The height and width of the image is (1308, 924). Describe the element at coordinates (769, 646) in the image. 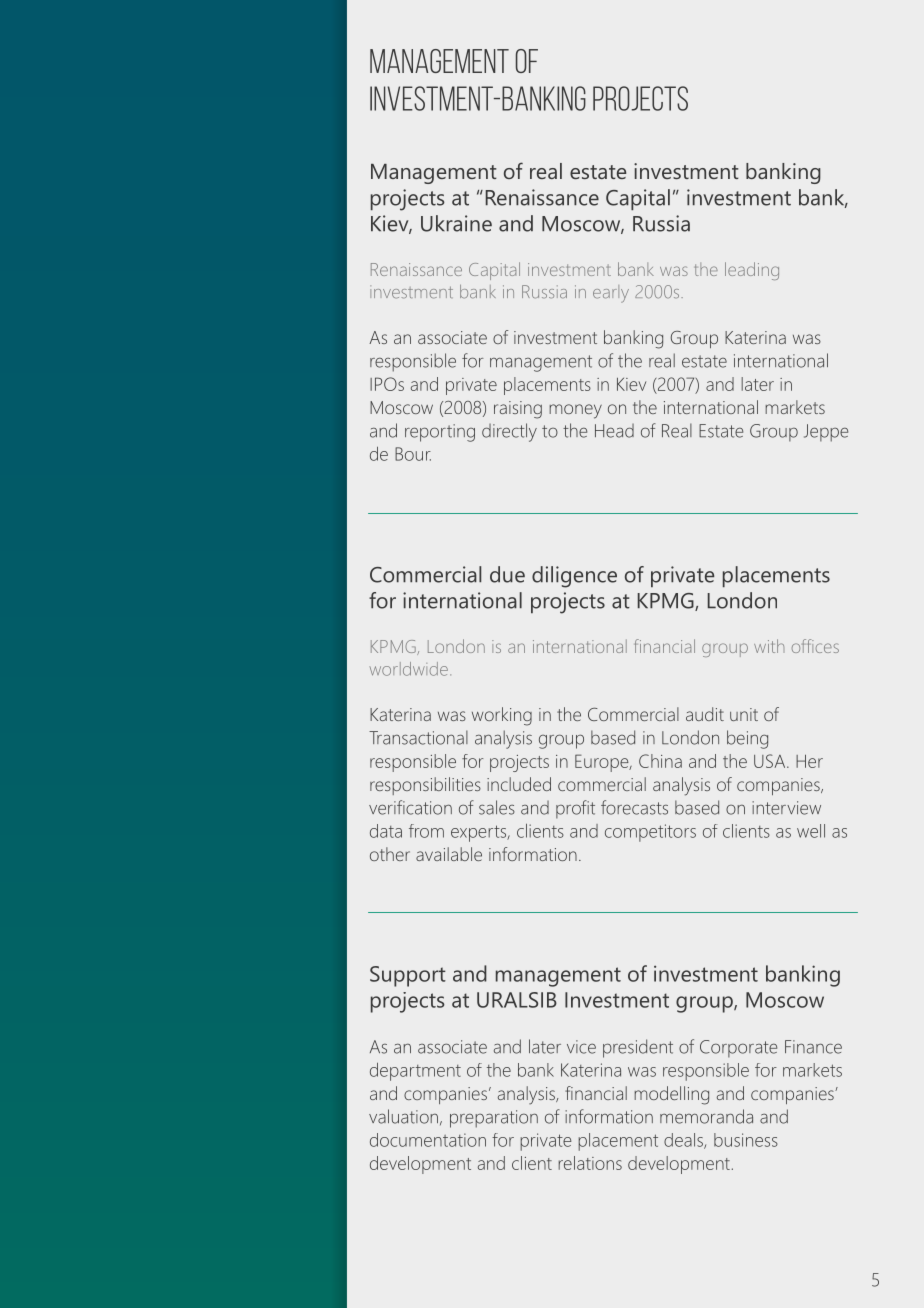

I see `with` at that location.
